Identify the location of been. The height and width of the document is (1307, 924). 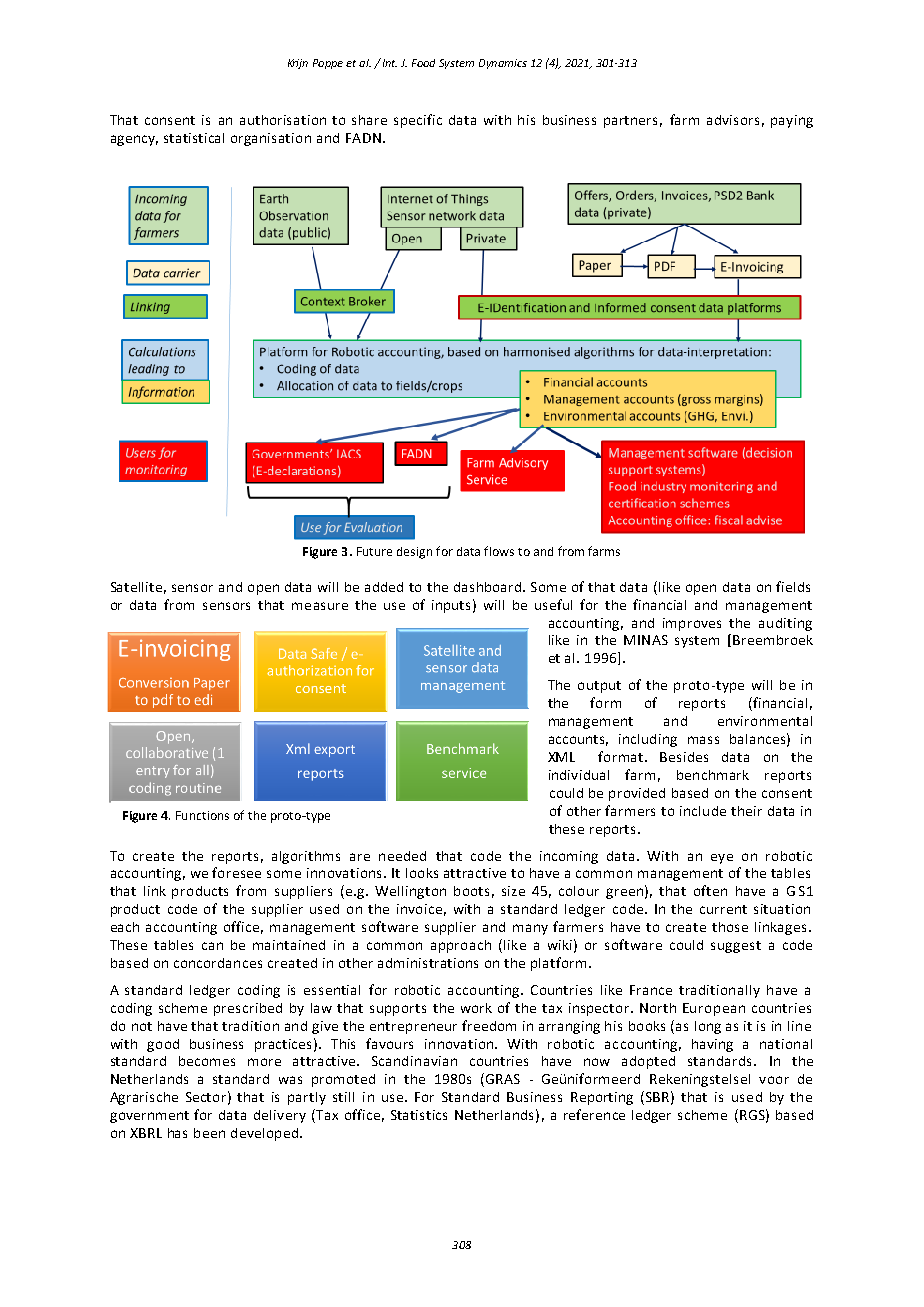
(209, 1133).
